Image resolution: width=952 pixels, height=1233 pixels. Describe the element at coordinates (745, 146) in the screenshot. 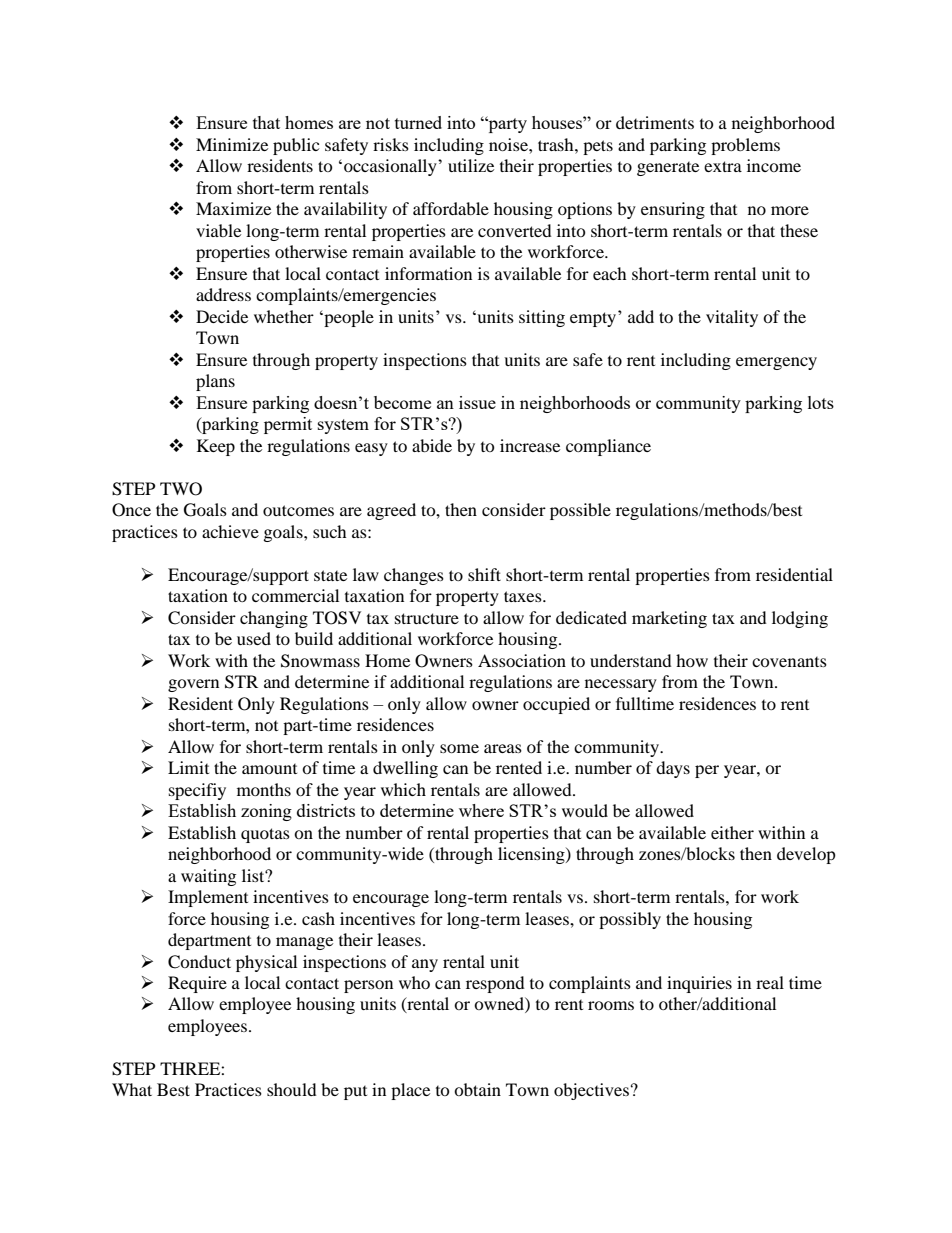

I see `problems` at that location.
